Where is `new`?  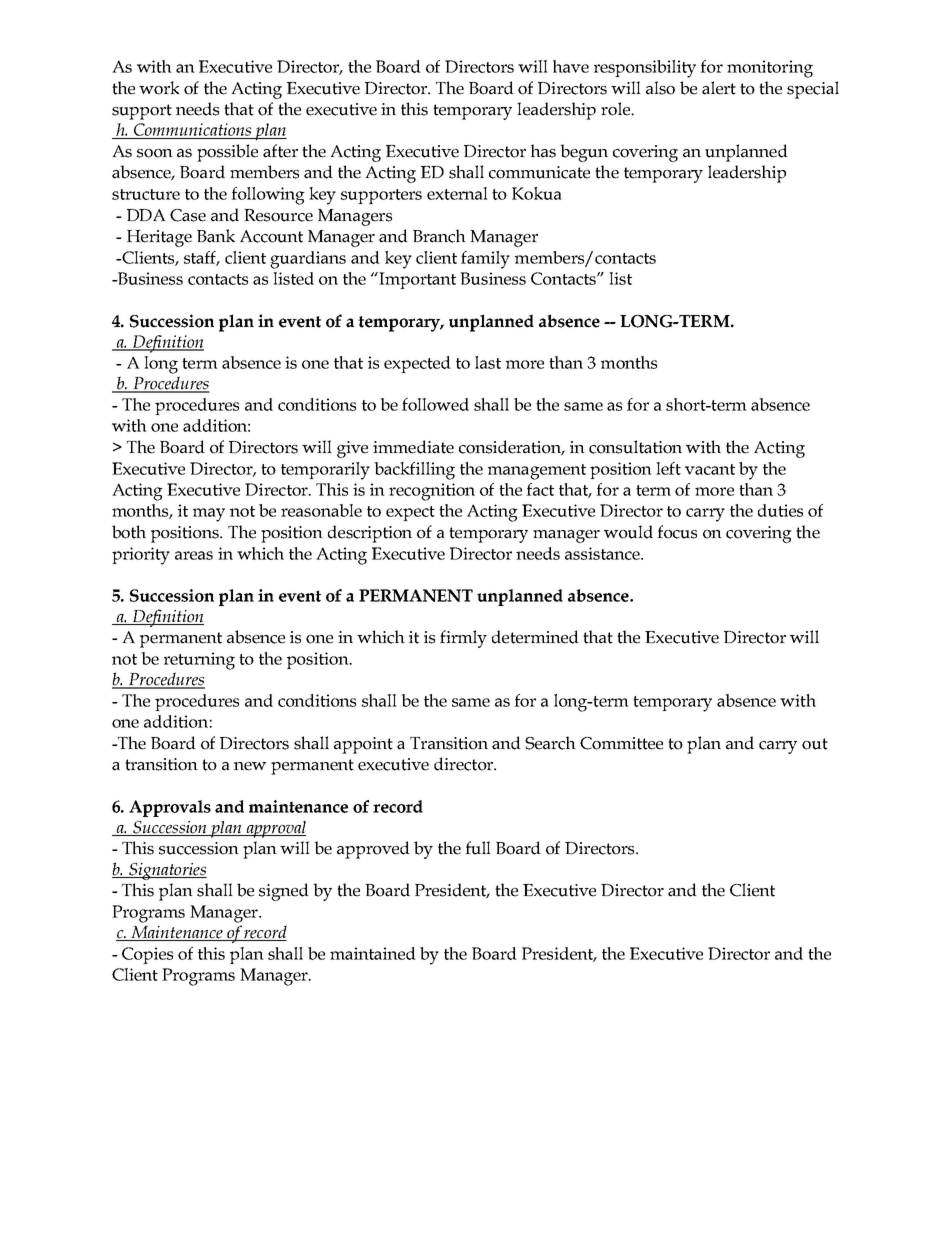 new is located at coordinates (250, 766).
